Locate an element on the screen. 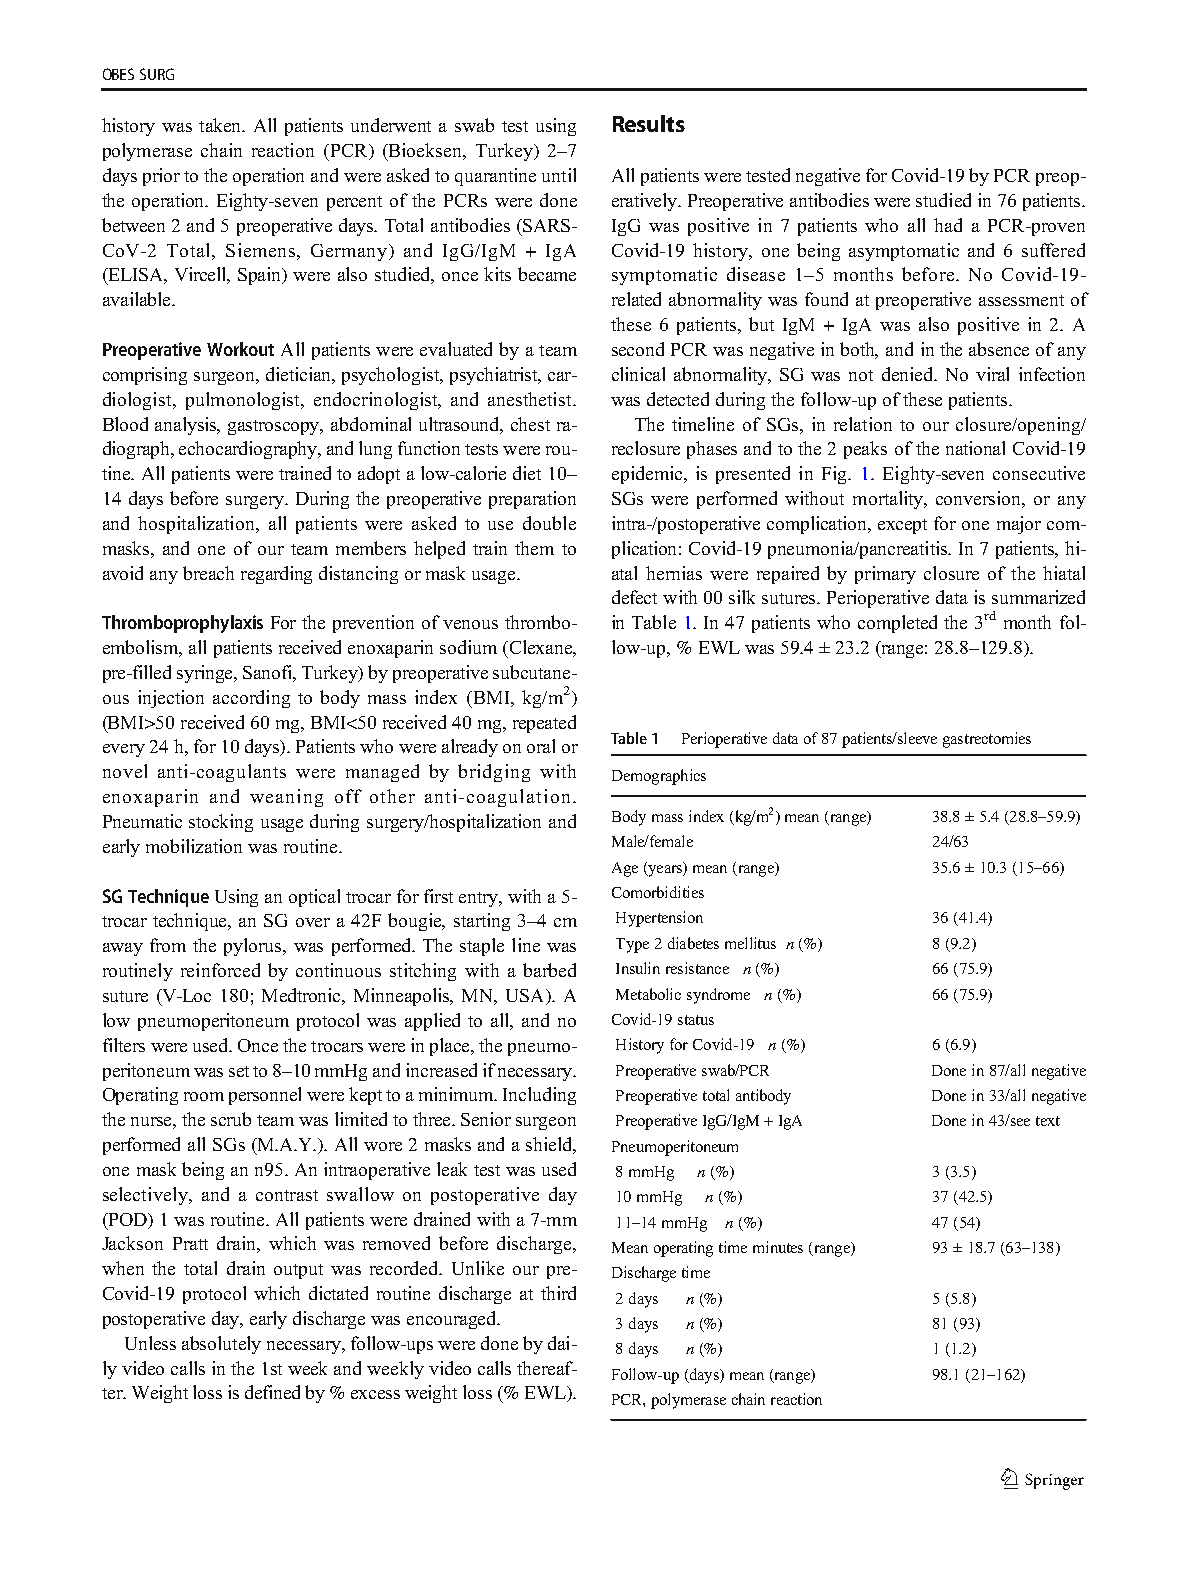 The image size is (1188, 1578). according is located at coordinates (251, 699).
